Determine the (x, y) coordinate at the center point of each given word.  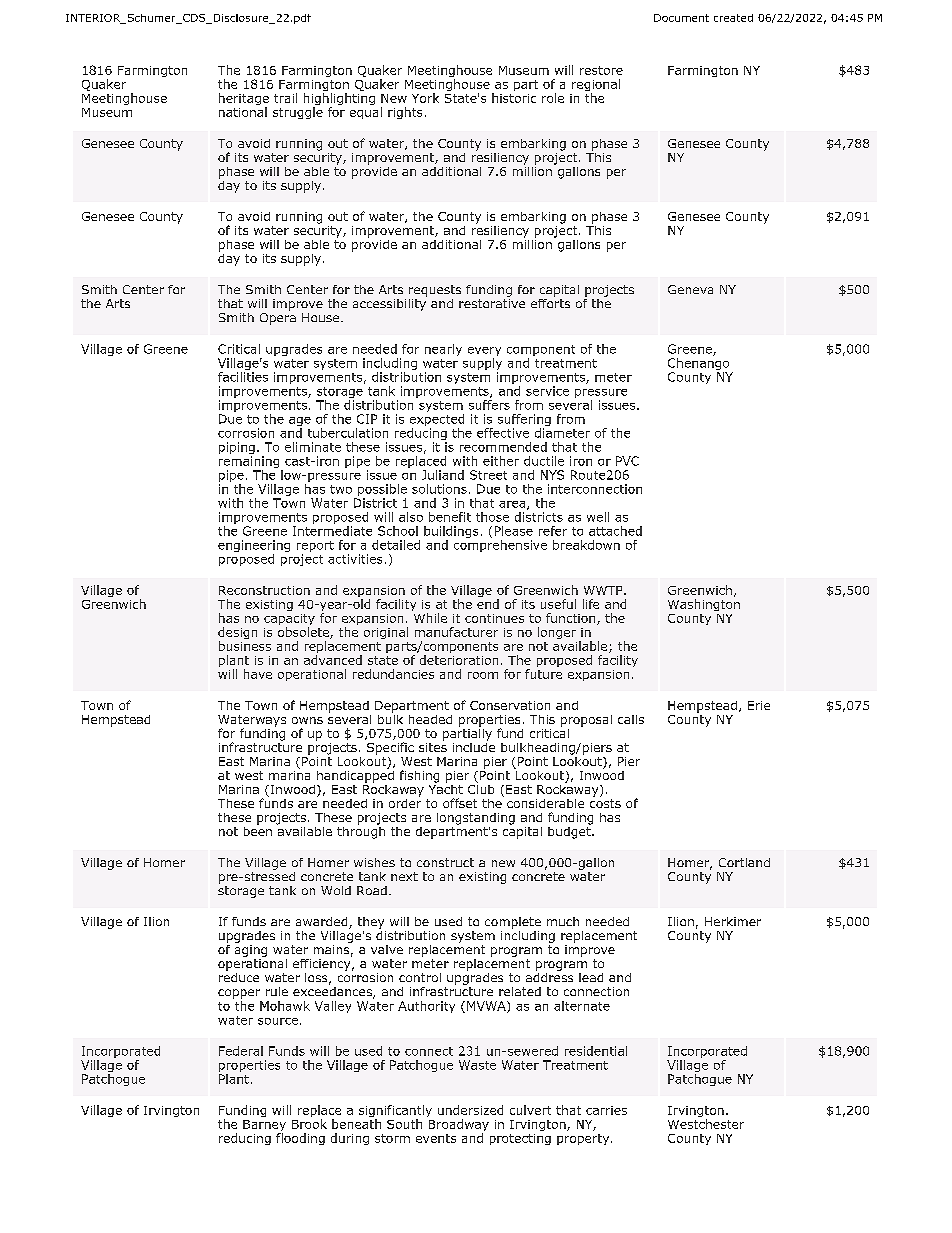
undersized (470, 1110)
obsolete (304, 633)
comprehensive (500, 544)
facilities (243, 375)
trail (285, 98)
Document (681, 18)
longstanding (476, 819)
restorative (492, 303)
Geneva (690, 289)
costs (605, 803)
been (258, 830)
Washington (704, 605)
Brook (309, 1124)
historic (514, 98)
